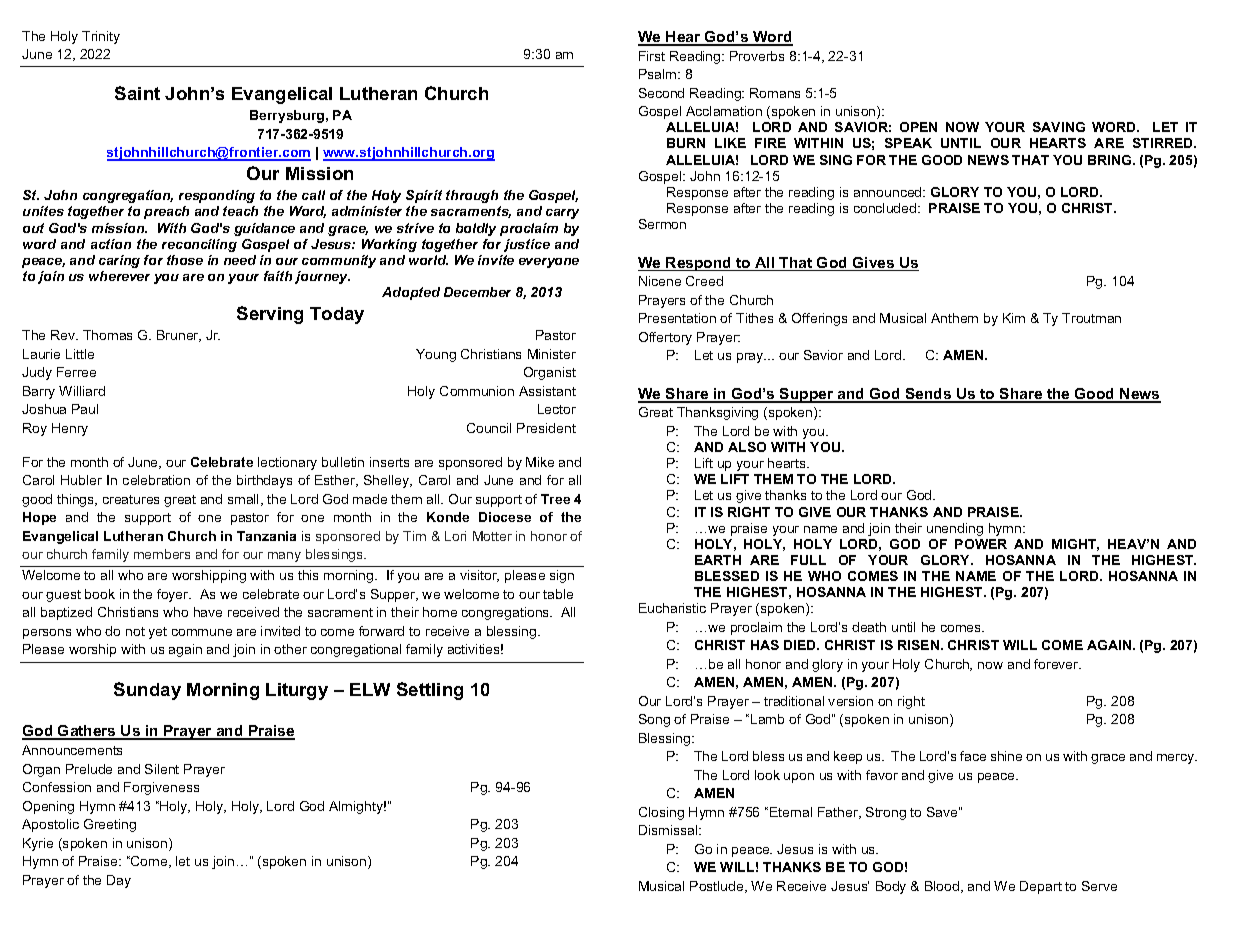 Image resolution: width=1233 pixels, height=952 pixels. Describe the element at coordinates (1057, 664) in the screenshot. I see `forever` at that location.
